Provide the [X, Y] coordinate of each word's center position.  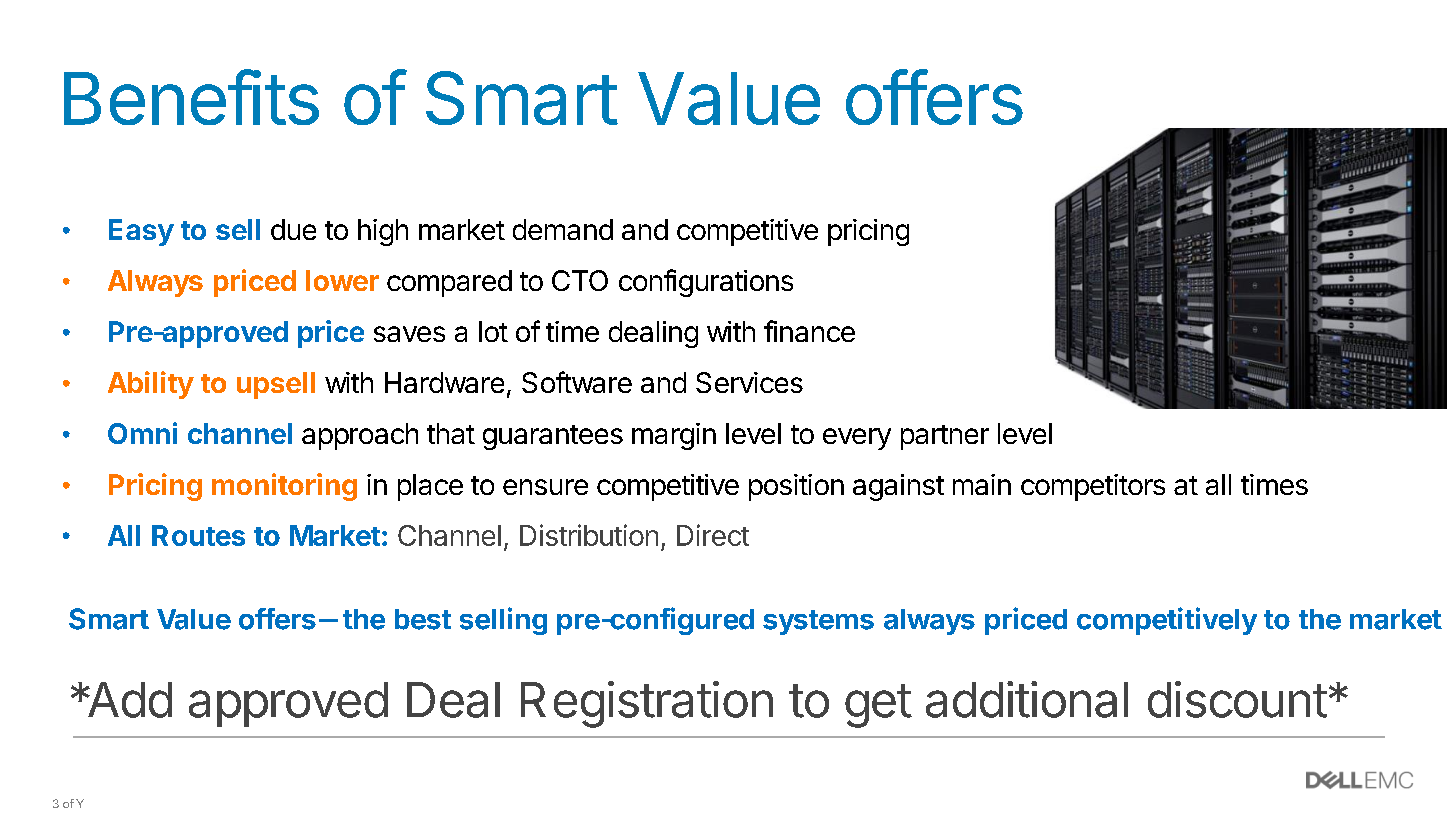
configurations [706, 283]
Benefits [191, 97]
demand [563, 229]
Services [749, 382]
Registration [647, 704]
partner [945, 437]
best [423, 619]
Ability [151, 385]
